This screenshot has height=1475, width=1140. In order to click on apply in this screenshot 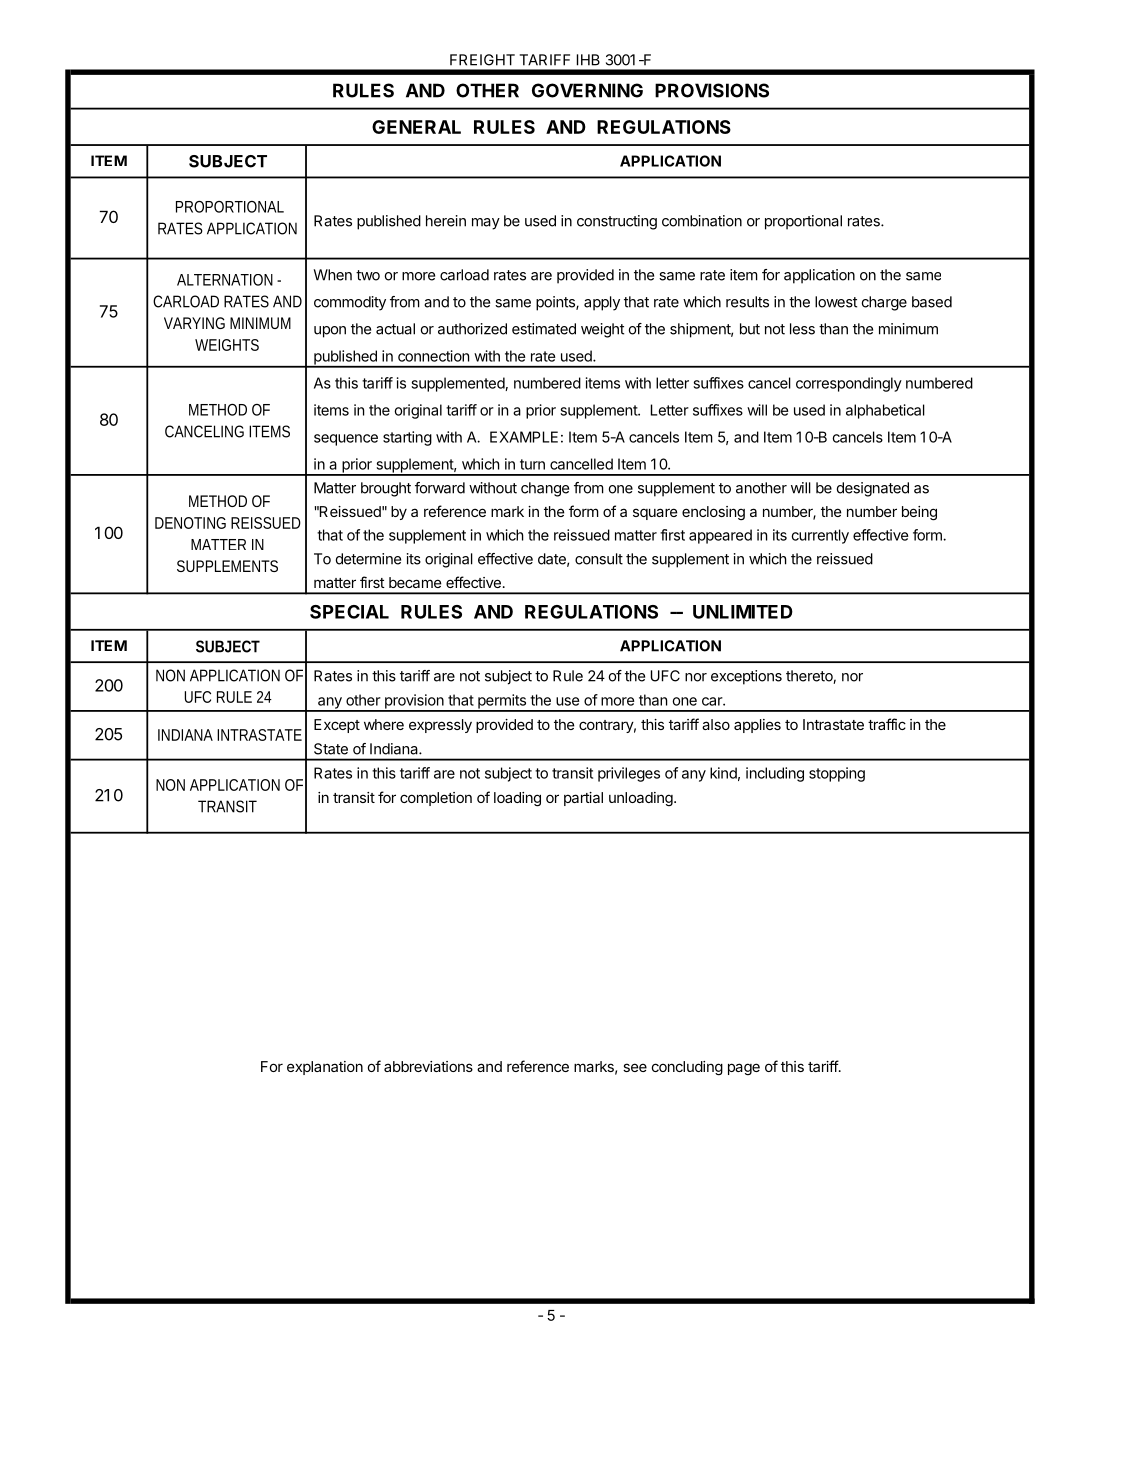, I will do `click(602, 303)`.
